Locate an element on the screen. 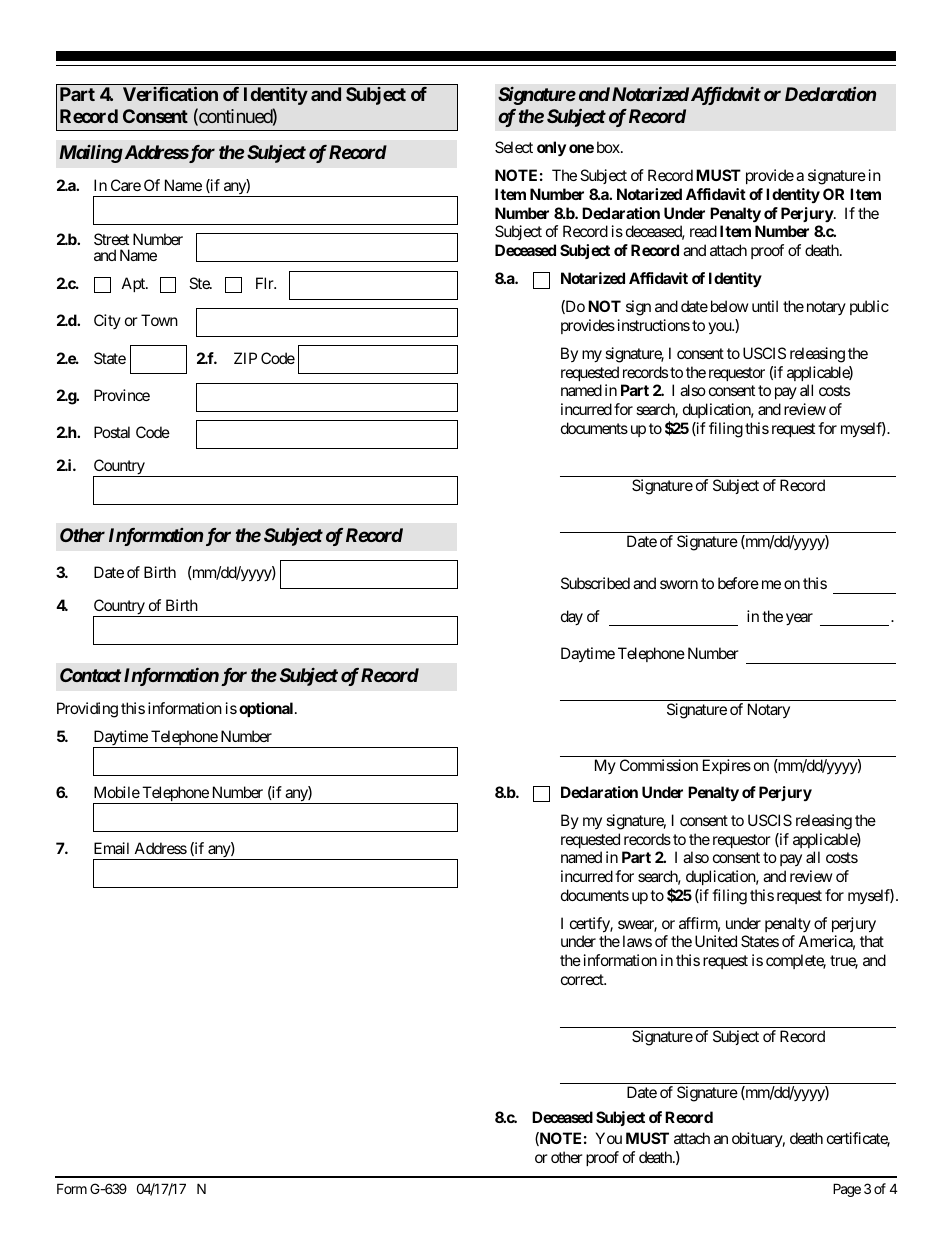 Image resolution: width=952 pixels, height=1233 pixels. Providing is located at coordinates (87, 710).
